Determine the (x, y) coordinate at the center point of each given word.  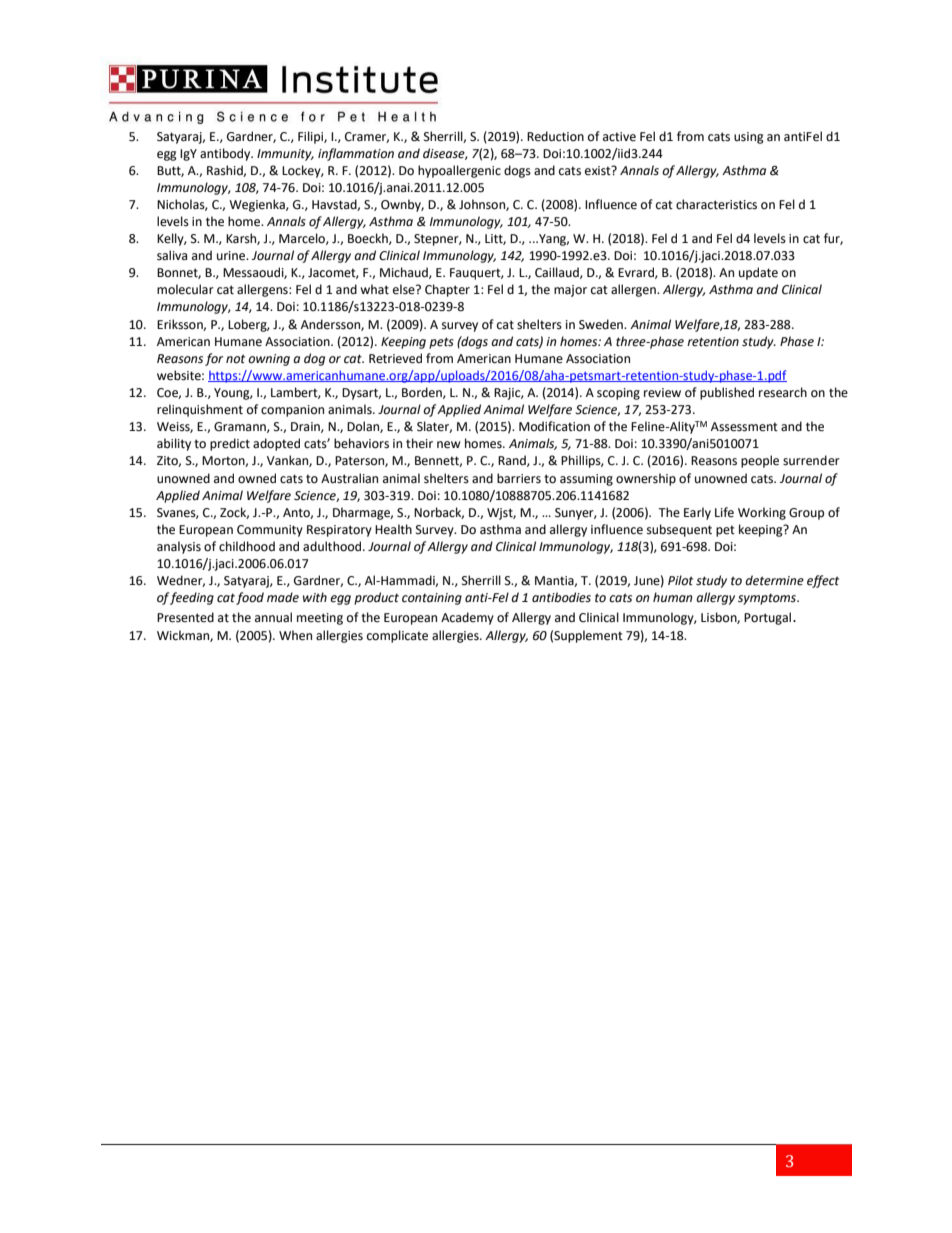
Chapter (447, 290)
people (760, 461)
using (749, 138)
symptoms (768, 599)
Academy (467, 618)
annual (273, 617)
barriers (519, 478)
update (758, 273)
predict (230, 444)
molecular (185, 289)
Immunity (285, 155)
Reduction (555, 136)
